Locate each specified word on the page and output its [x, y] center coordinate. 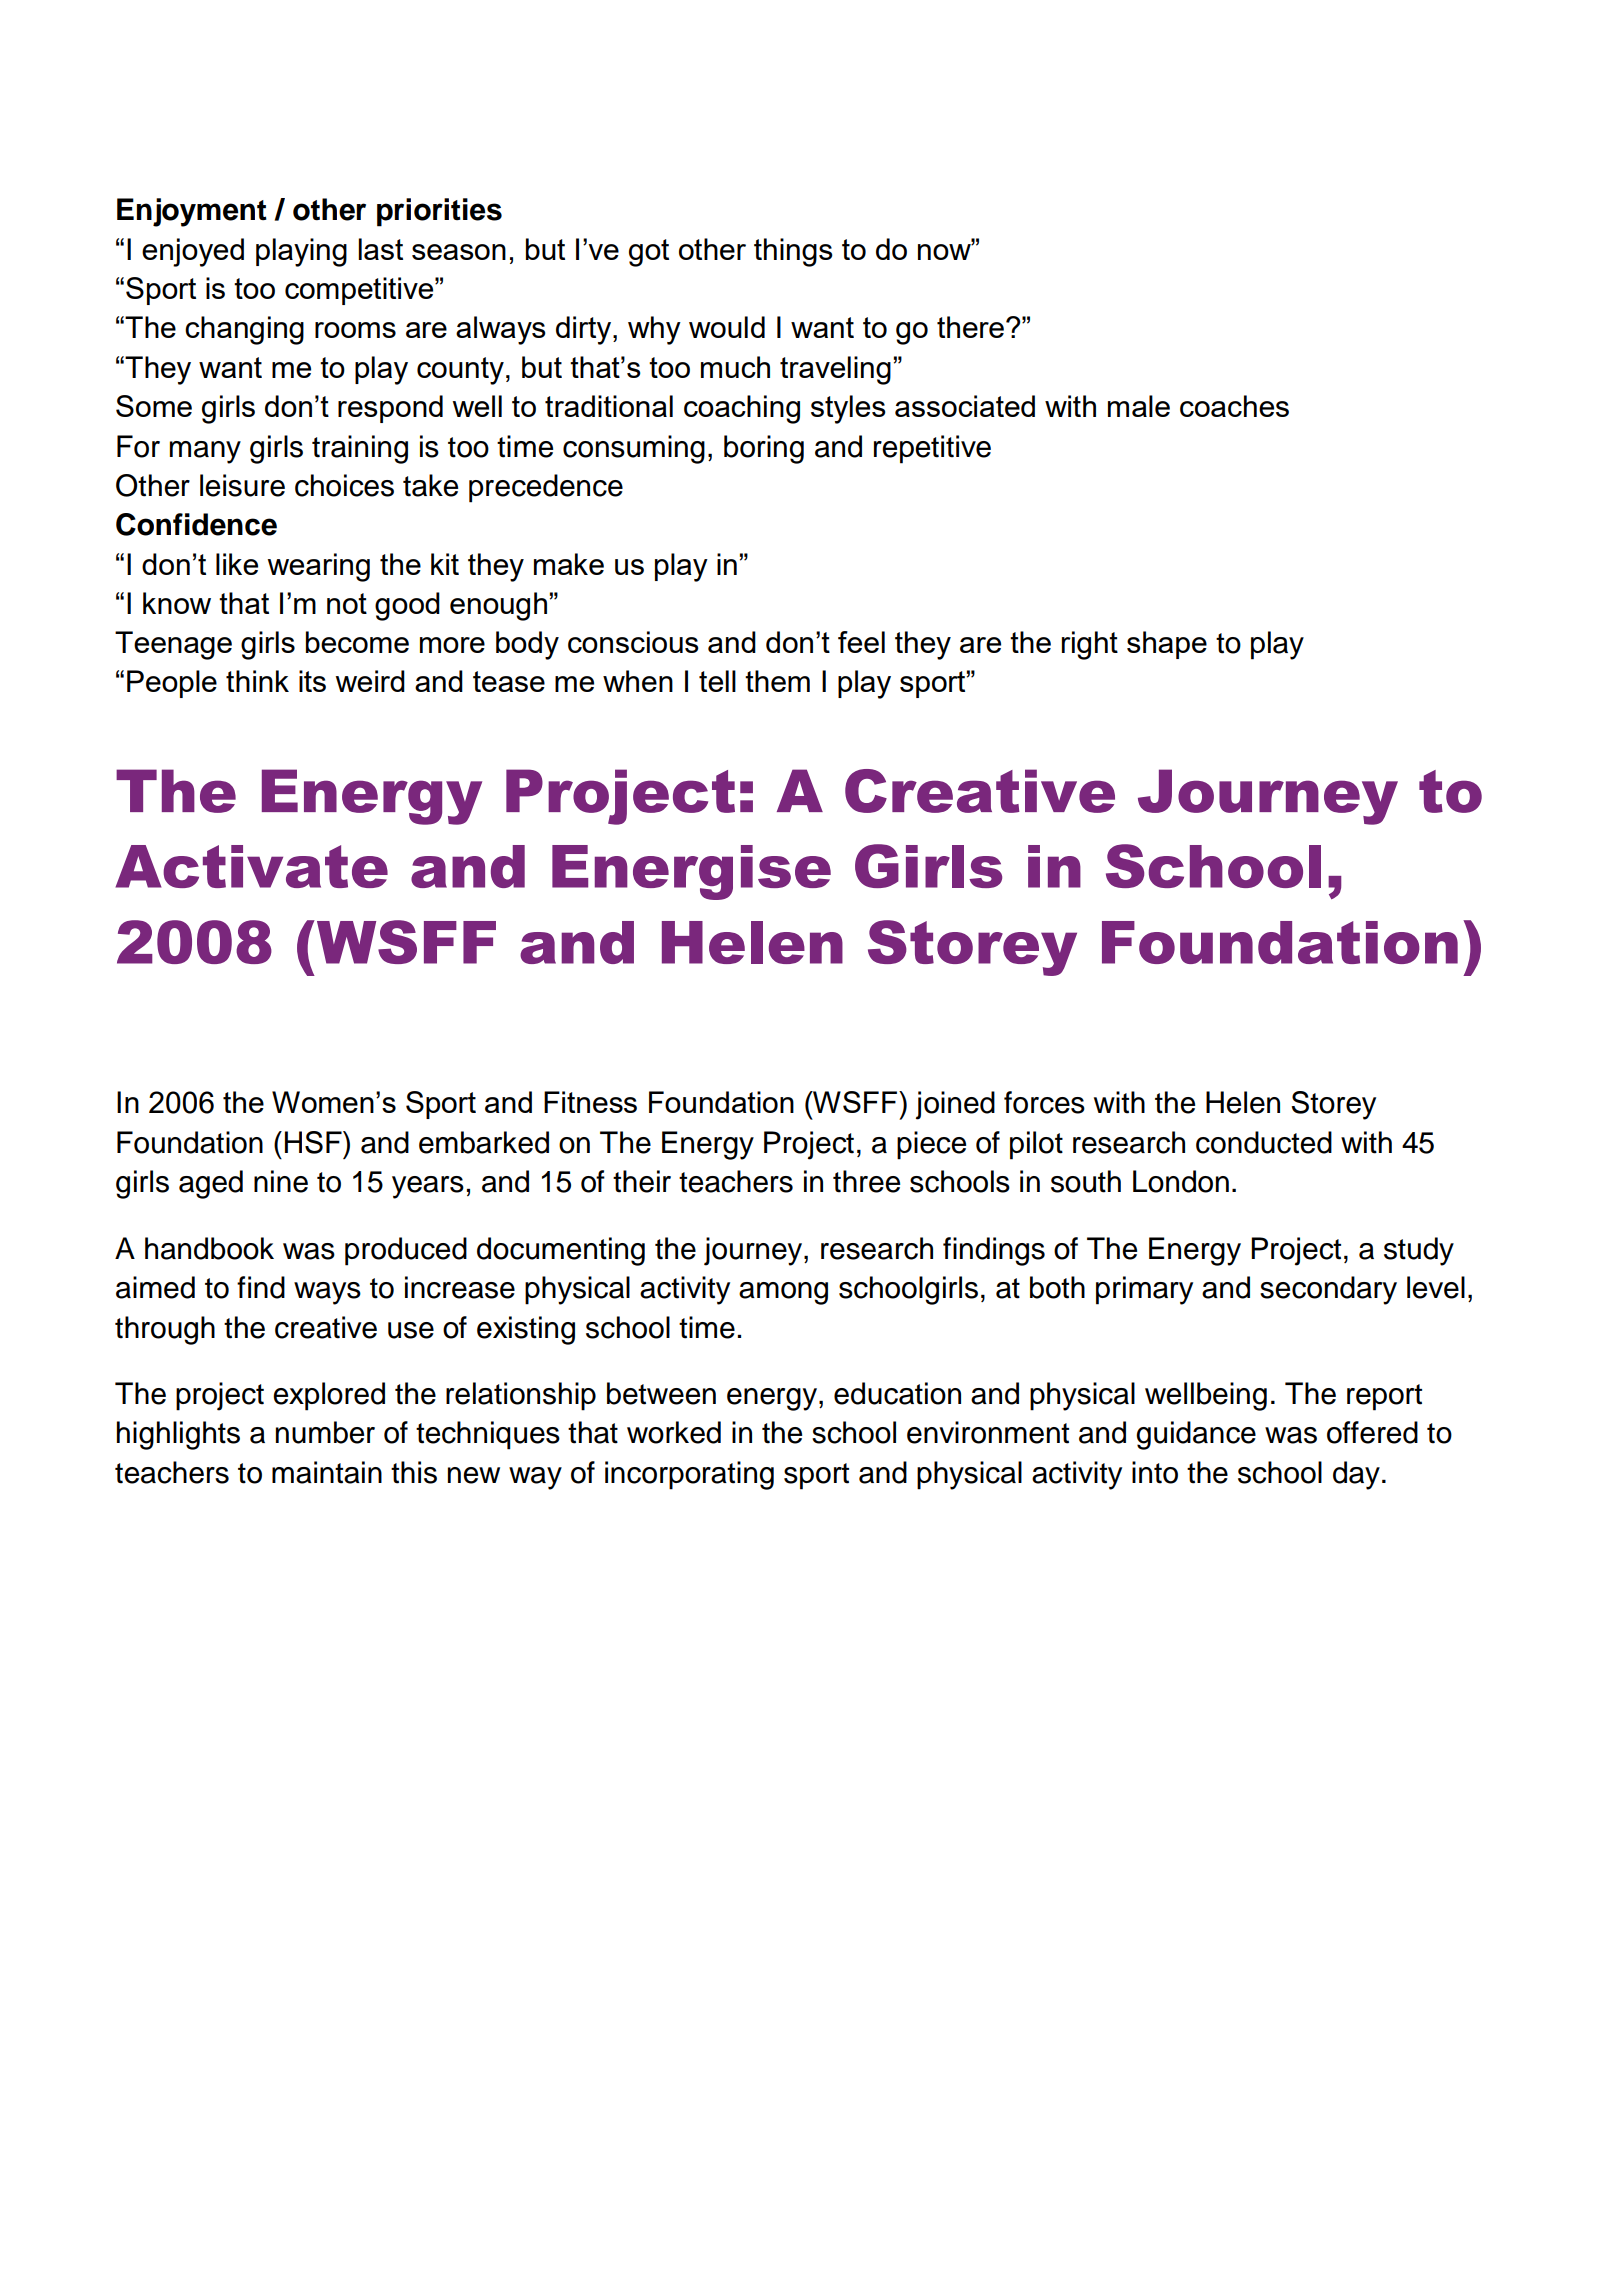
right [1090, 645]
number [325, 1432]
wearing [318, 567]
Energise [691, 872]
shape [1167, 645]
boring [764, 449]
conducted [1264, 1142]
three [866, 1181]
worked [674, 1432]
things [793, 252]
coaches [1234, 406]
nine [281, 1181]
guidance [1196, 1435]
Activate [252, 866]
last [380, 249]
